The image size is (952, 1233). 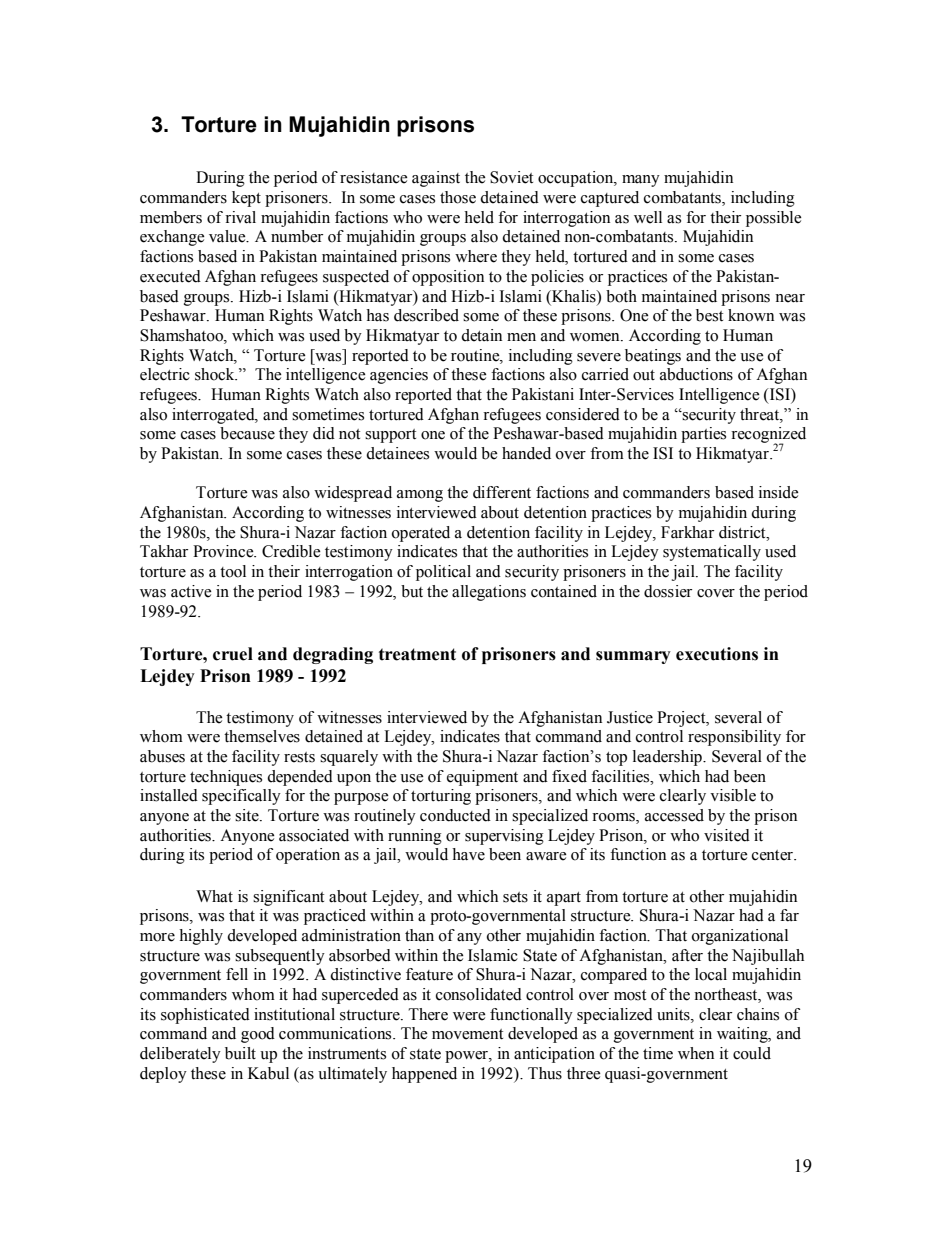 What do you see at coordinates (247, 433) in the image?
I see `because` at bounding box center [247, 433].
